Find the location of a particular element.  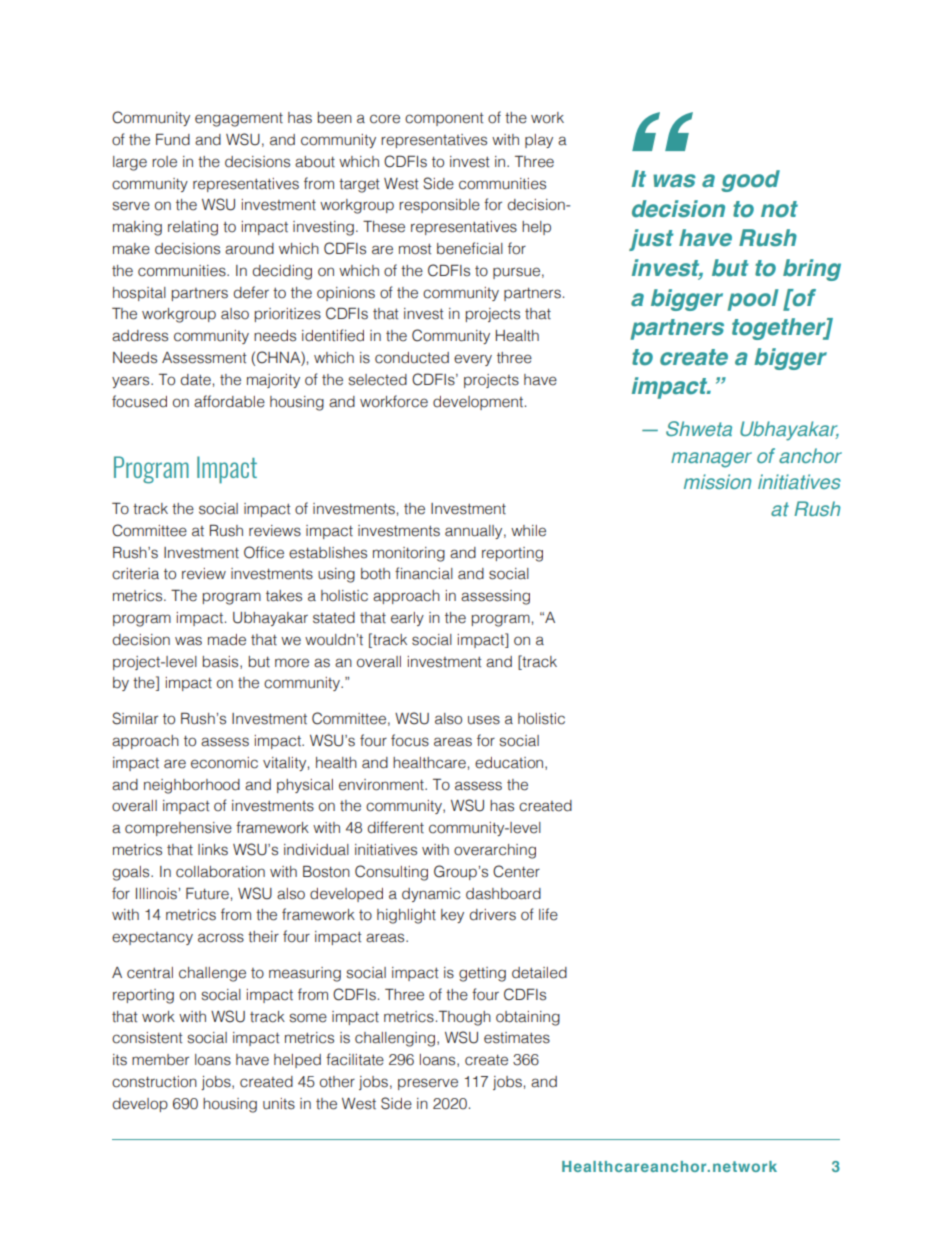

early is located at coordinates (407, 619).
